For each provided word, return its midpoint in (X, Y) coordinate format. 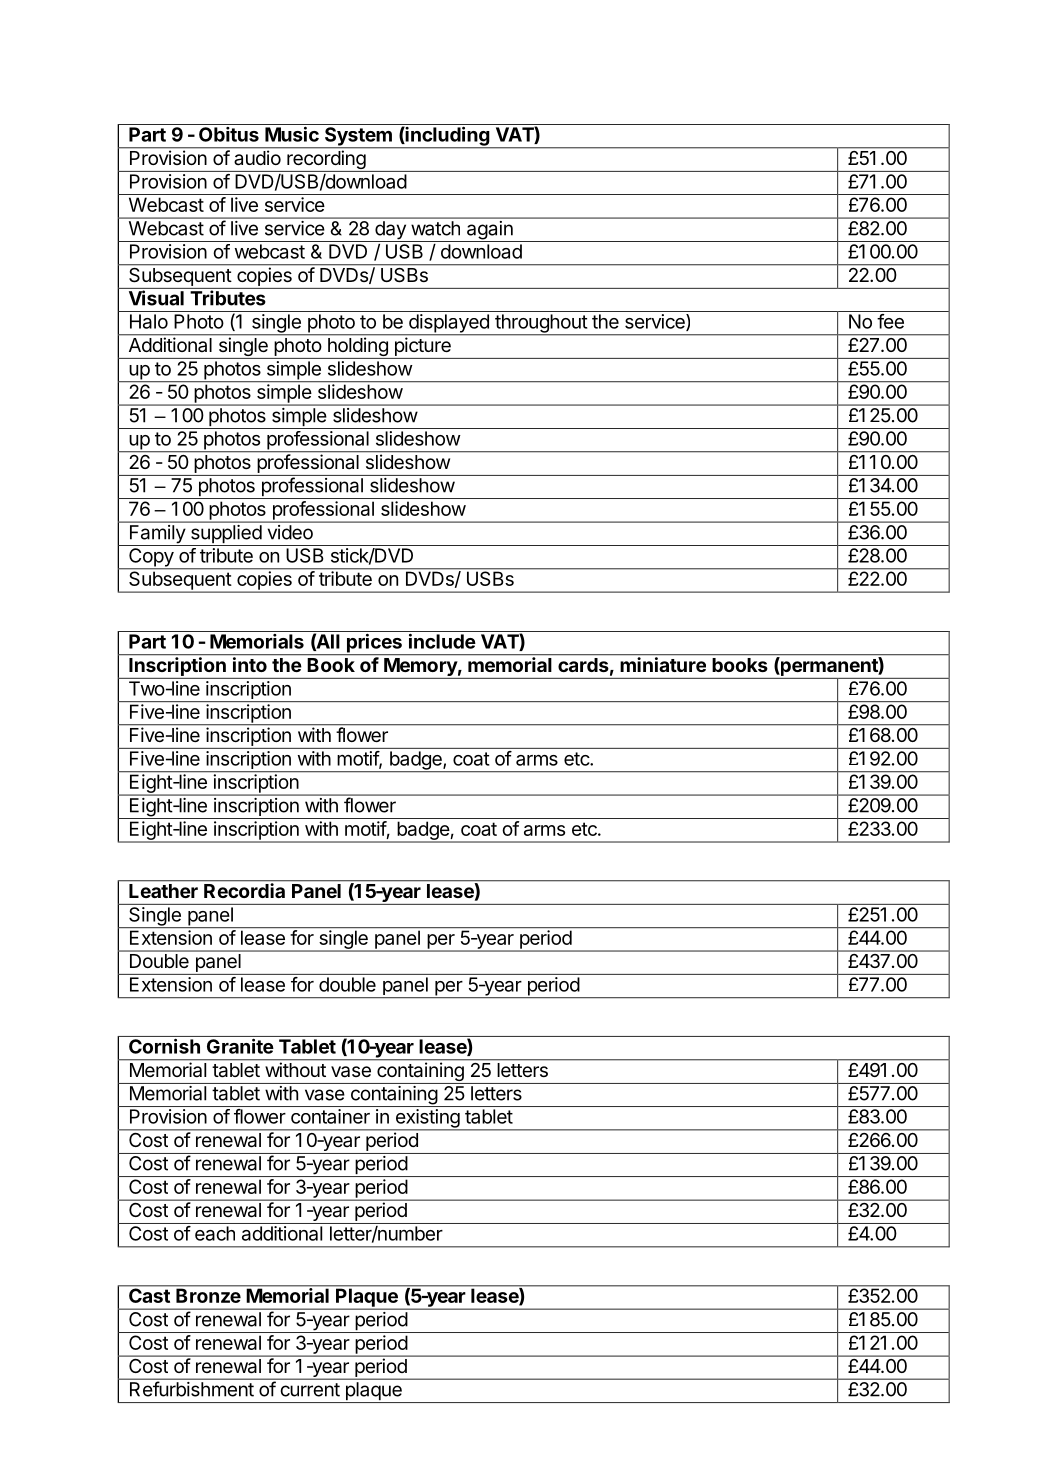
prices (374, 644)
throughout (541, 324)
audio (258, 157)
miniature (663, 664)
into (250, 664)
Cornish (164, 1046)
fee (890, 321)
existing (427, 1119)
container (330, 1116)
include (442, 641)
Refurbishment (192, 1389)
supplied (225, 535)
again (490, 231)
